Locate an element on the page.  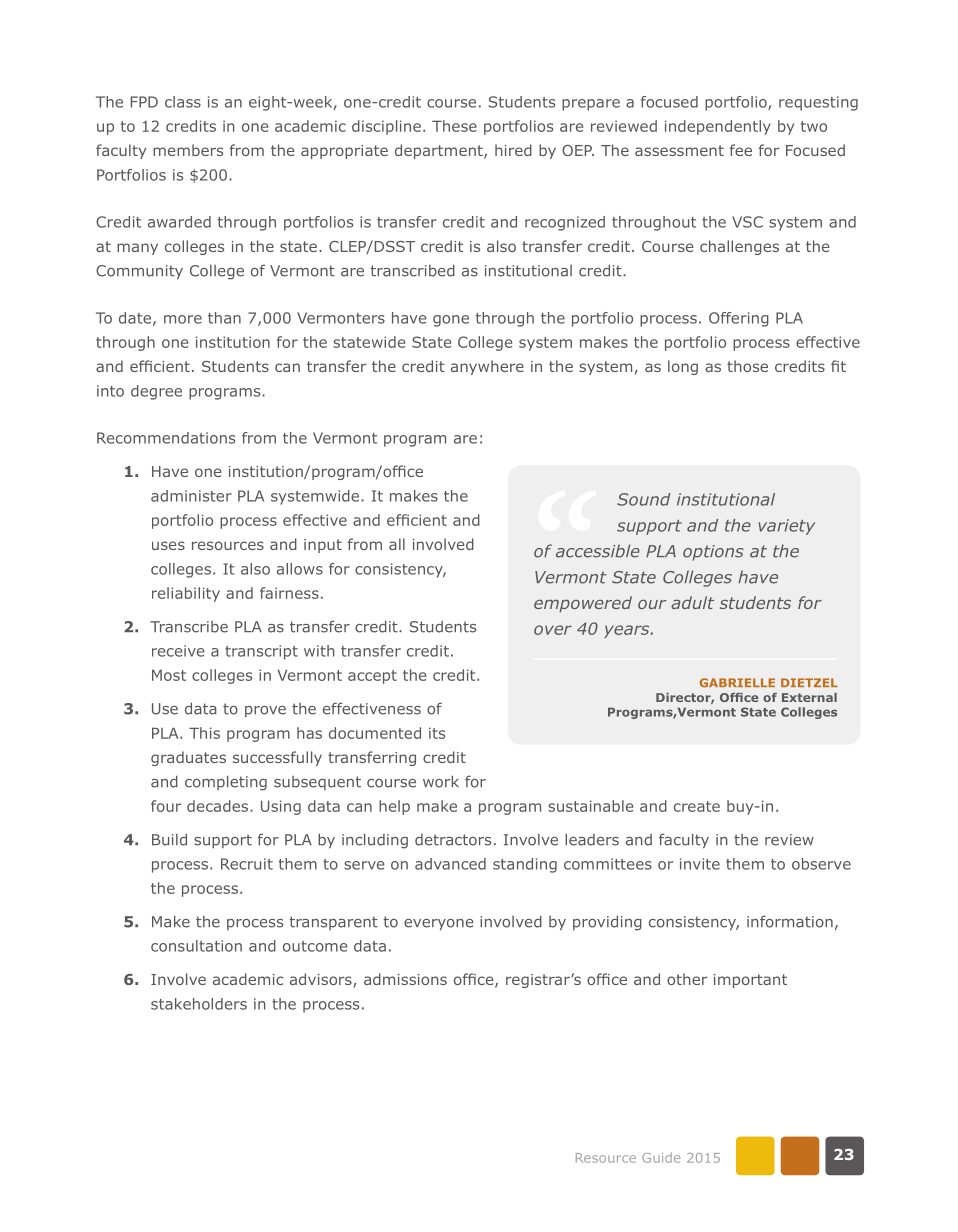
invite is located at coordinates (700, 864).
